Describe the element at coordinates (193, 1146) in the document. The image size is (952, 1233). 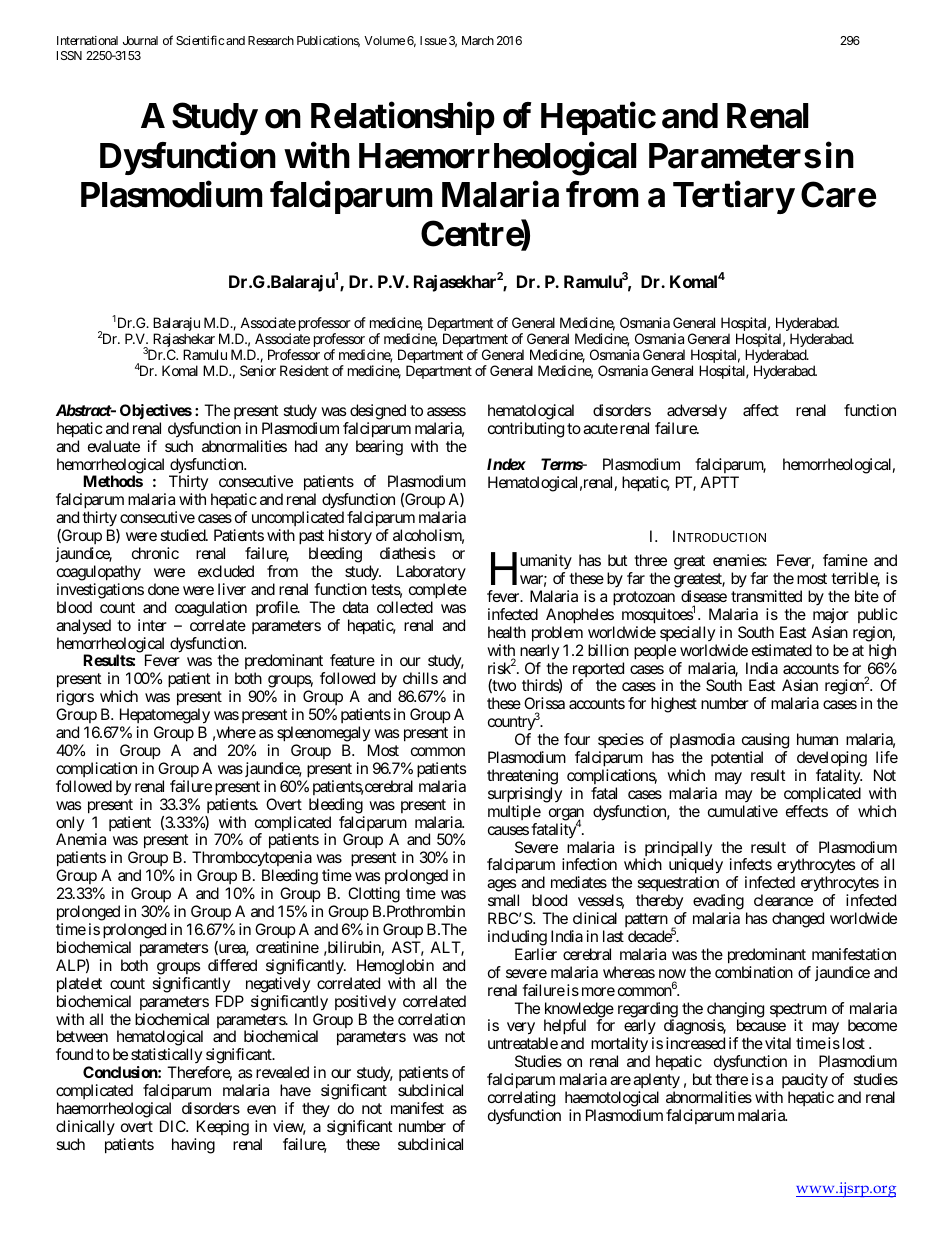
I see `having` at that location.
